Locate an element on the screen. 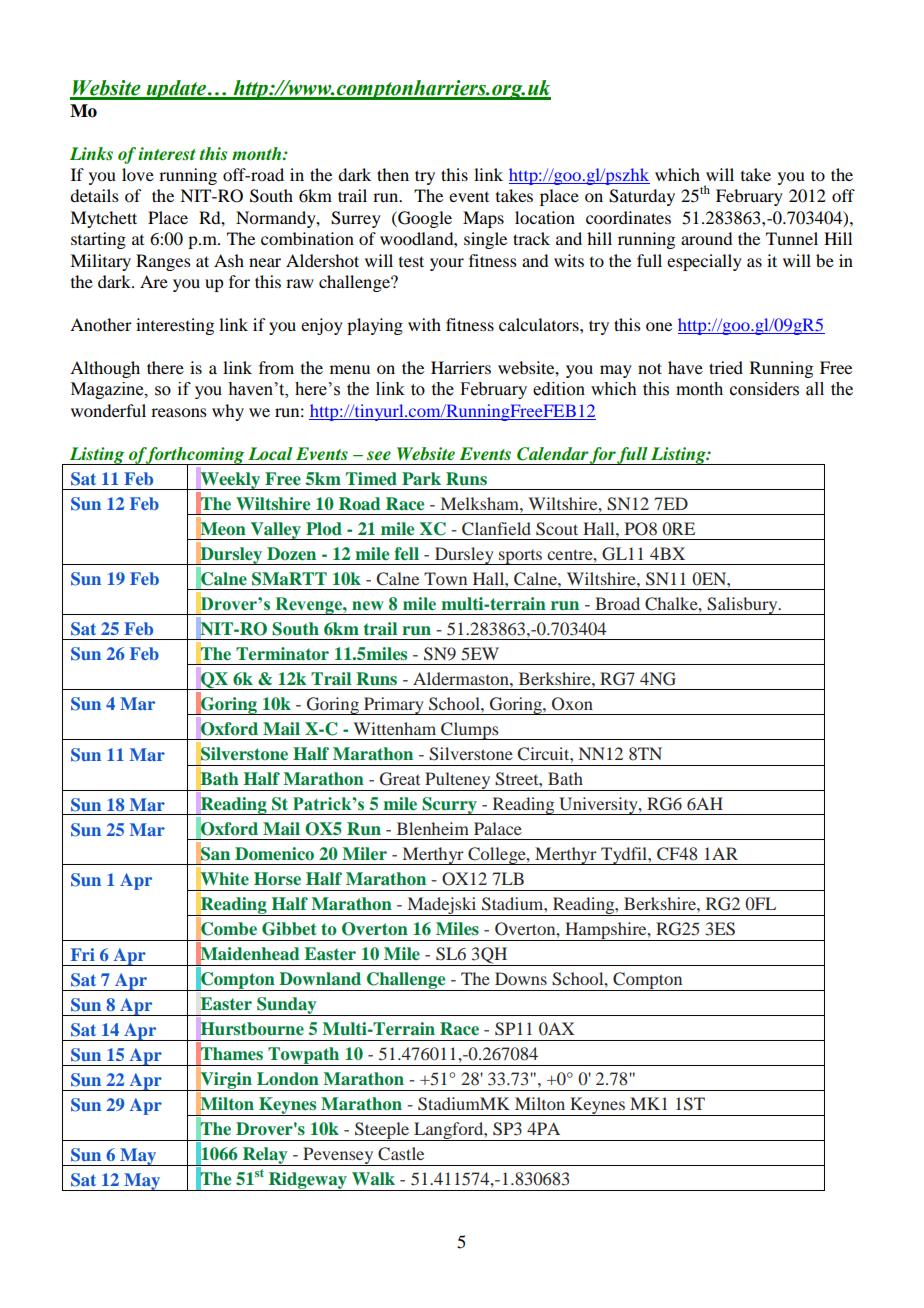 This screenshot has height=1308, width=924. Walk is located at coordinates (373, 1178).
